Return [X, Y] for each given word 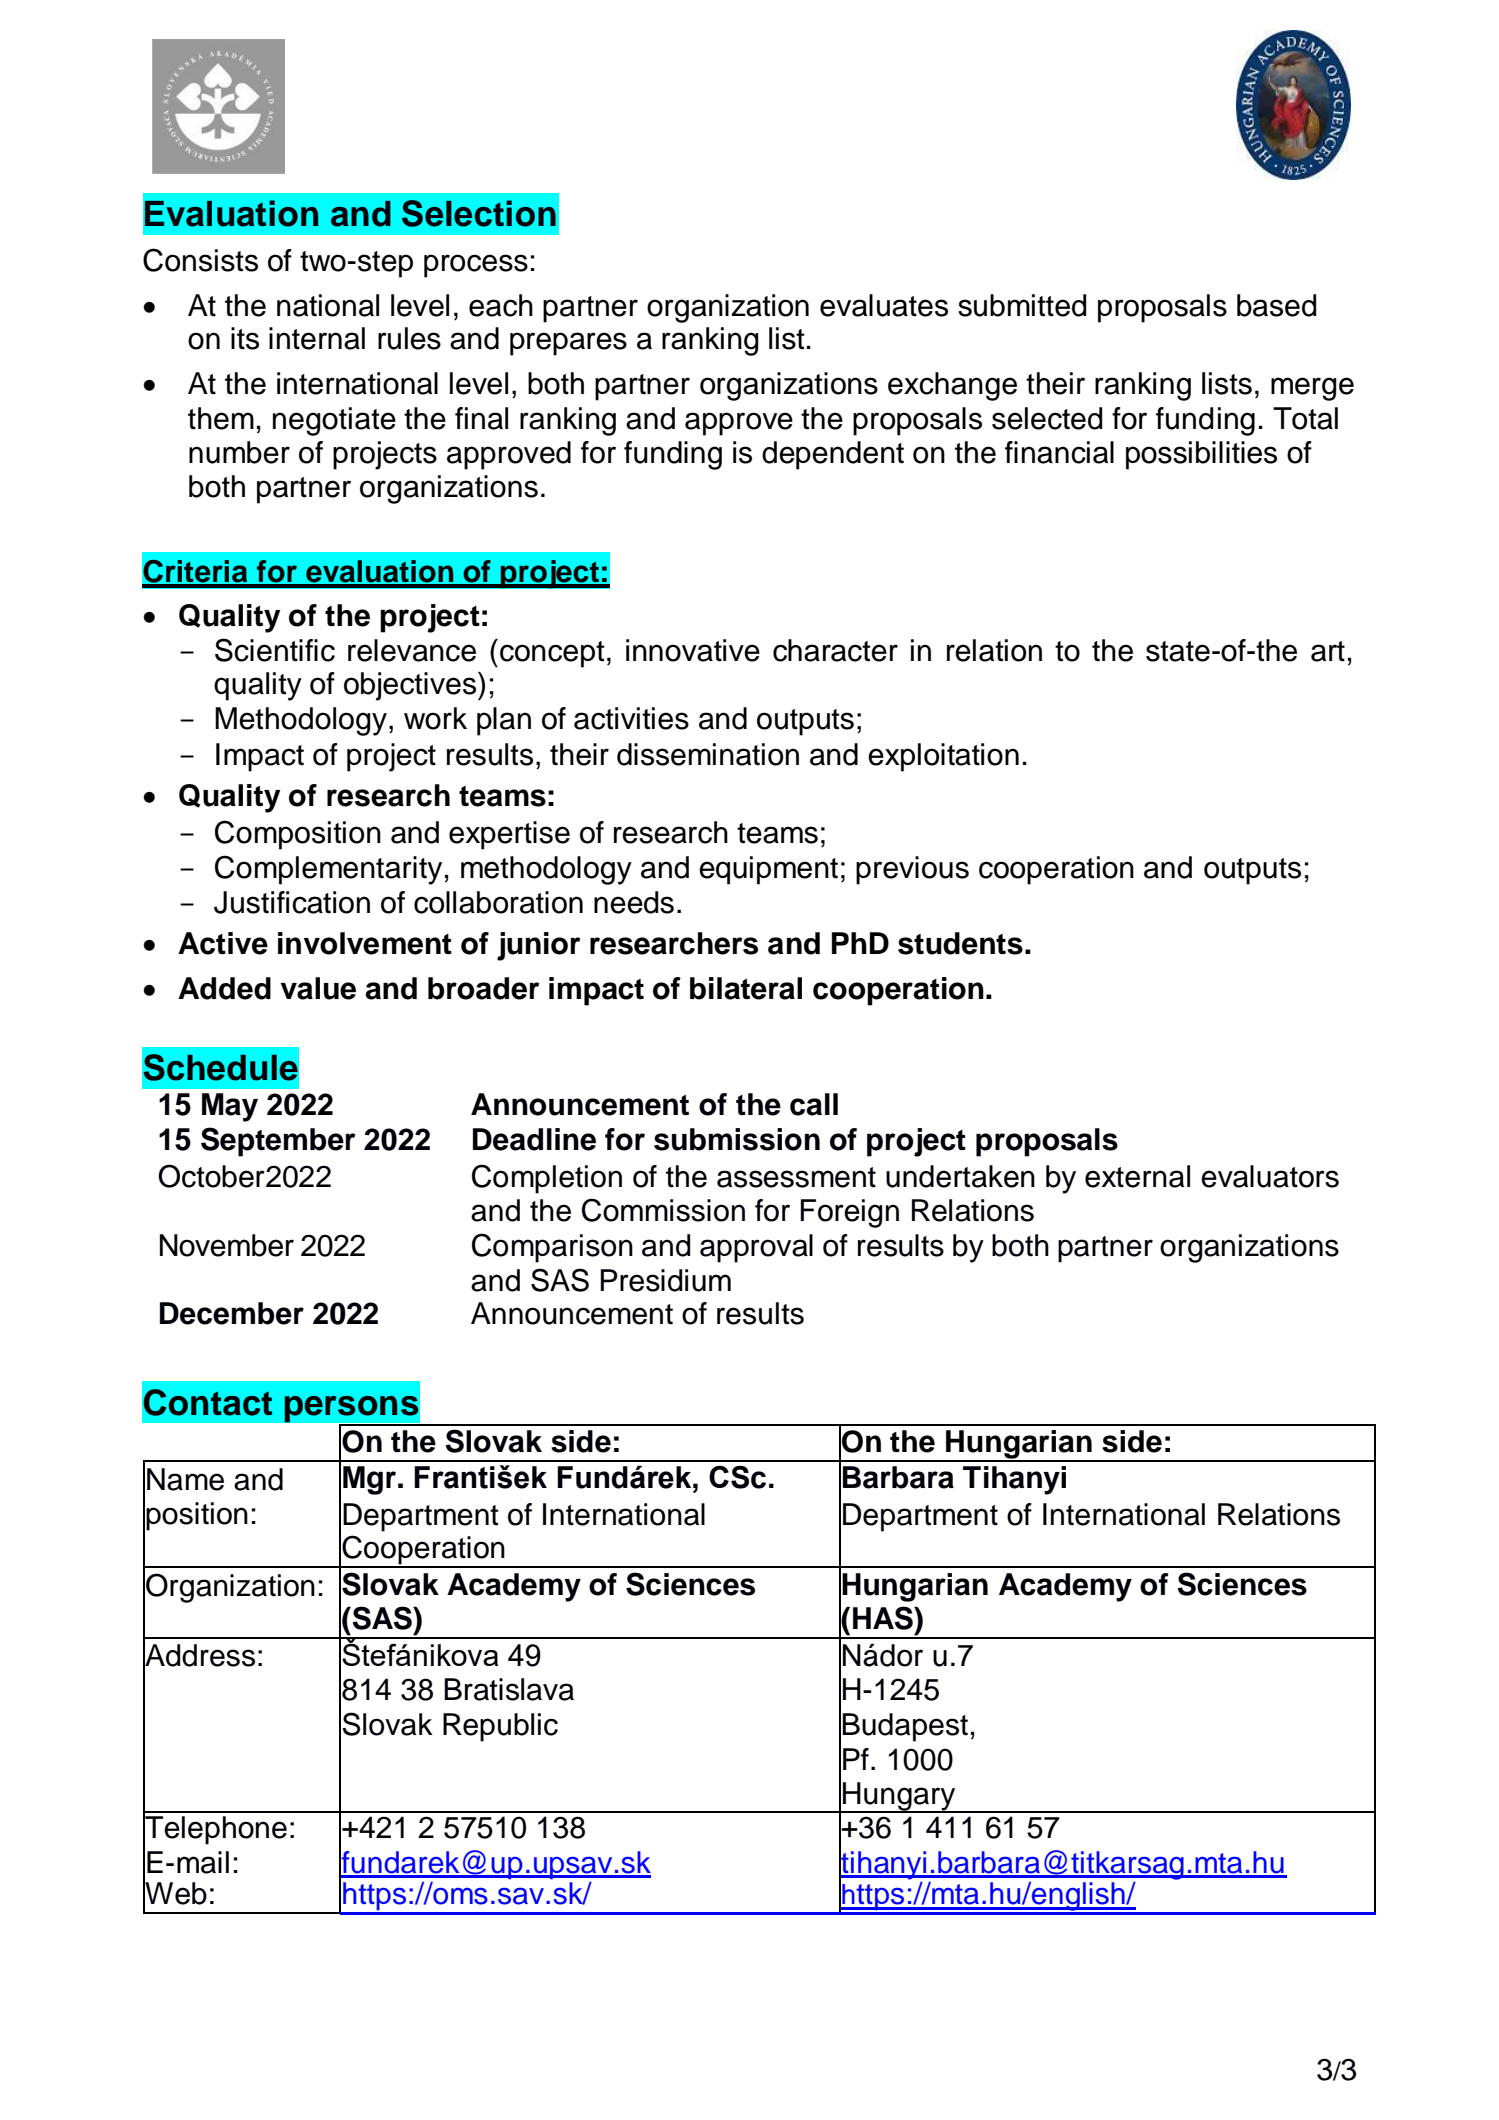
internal [317, 338]
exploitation [943, 757]
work [435, 718]
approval [756, 1248]
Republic [500, 1727]
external [1137, 1176]
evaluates [884, 305]
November [227, 1245]
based [1277, 305]
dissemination [708, 754]
